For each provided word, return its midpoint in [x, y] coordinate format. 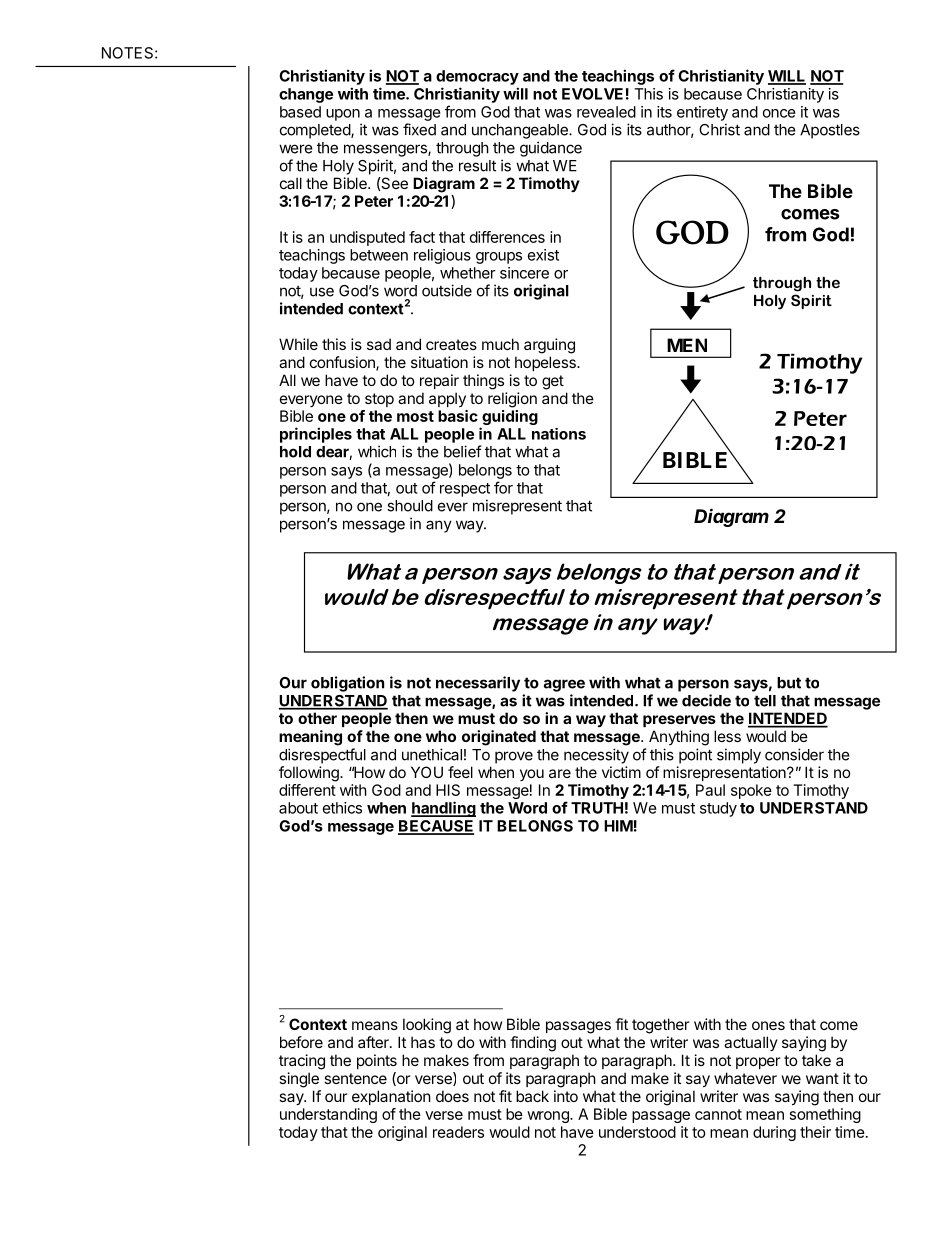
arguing [549, 346]
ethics [342, 808]
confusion [343, 363]
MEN [687, 345]
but [789, 683]
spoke [751, 791]
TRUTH [597, 808]
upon [343, 115]
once [779, 113]
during [774, 1133]
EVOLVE [592, 94]
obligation [347, 684]
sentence [355, 1078]
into [566, 1096]
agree [564, 685]
